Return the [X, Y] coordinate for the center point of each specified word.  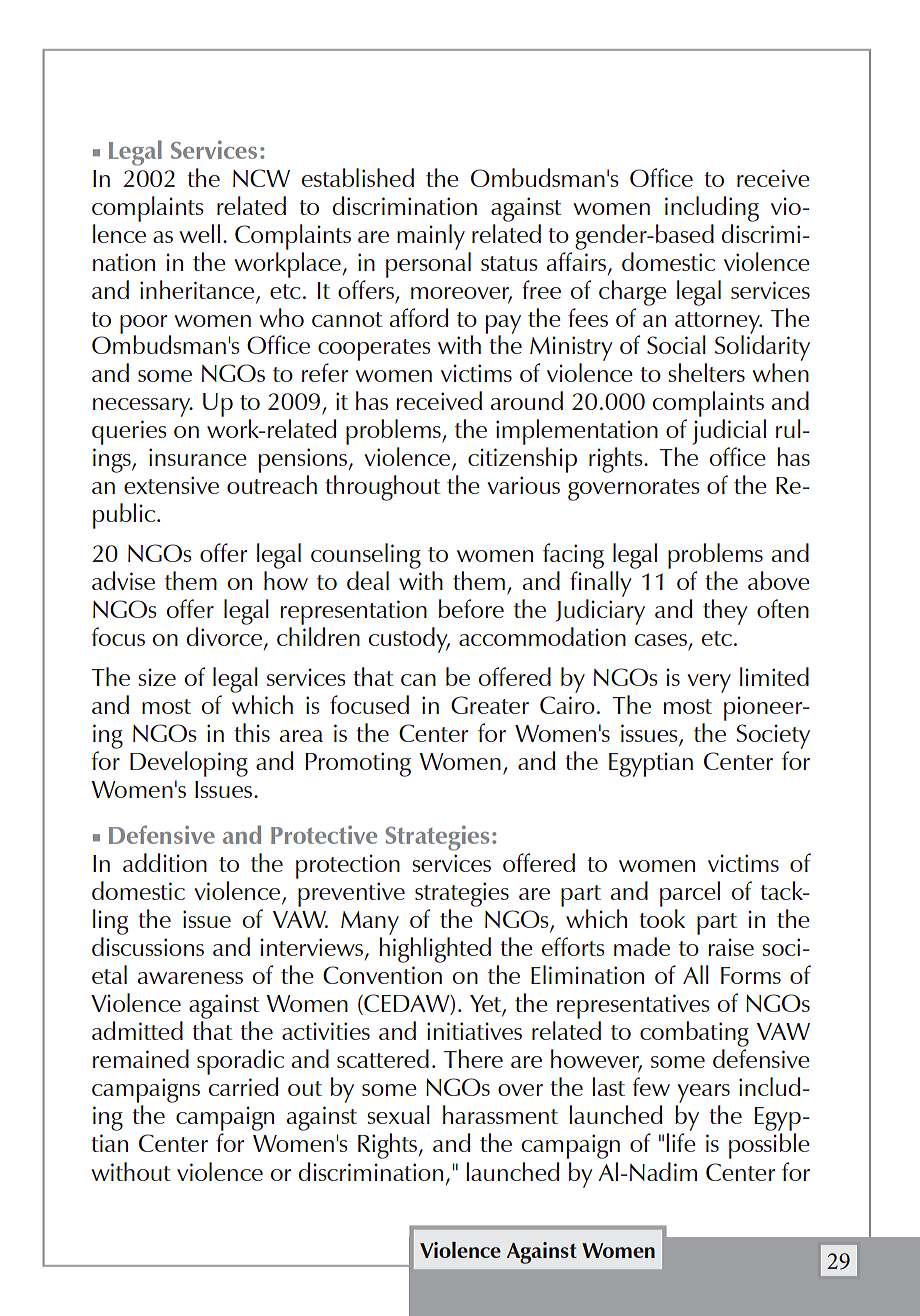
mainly [431, 237]
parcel [690, 894]
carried [243, 1086]
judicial [729, 433]
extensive [171, 485]
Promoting [358, 764]
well [199, 233]
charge [633, 293]
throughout [383, 488]
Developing [189, 764]
